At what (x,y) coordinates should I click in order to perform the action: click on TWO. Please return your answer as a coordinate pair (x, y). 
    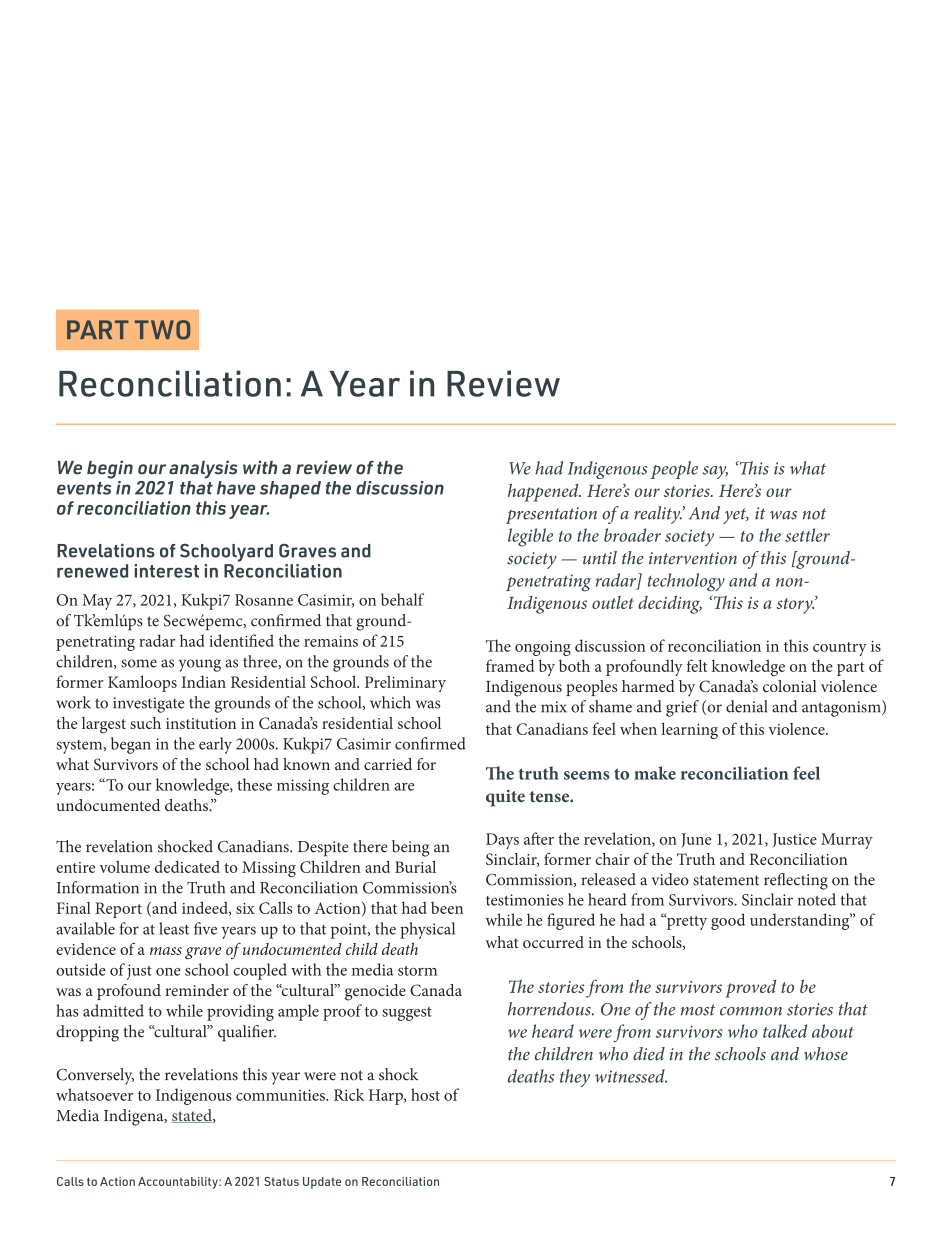
    Looking at the image, I should click on (162, 330).
